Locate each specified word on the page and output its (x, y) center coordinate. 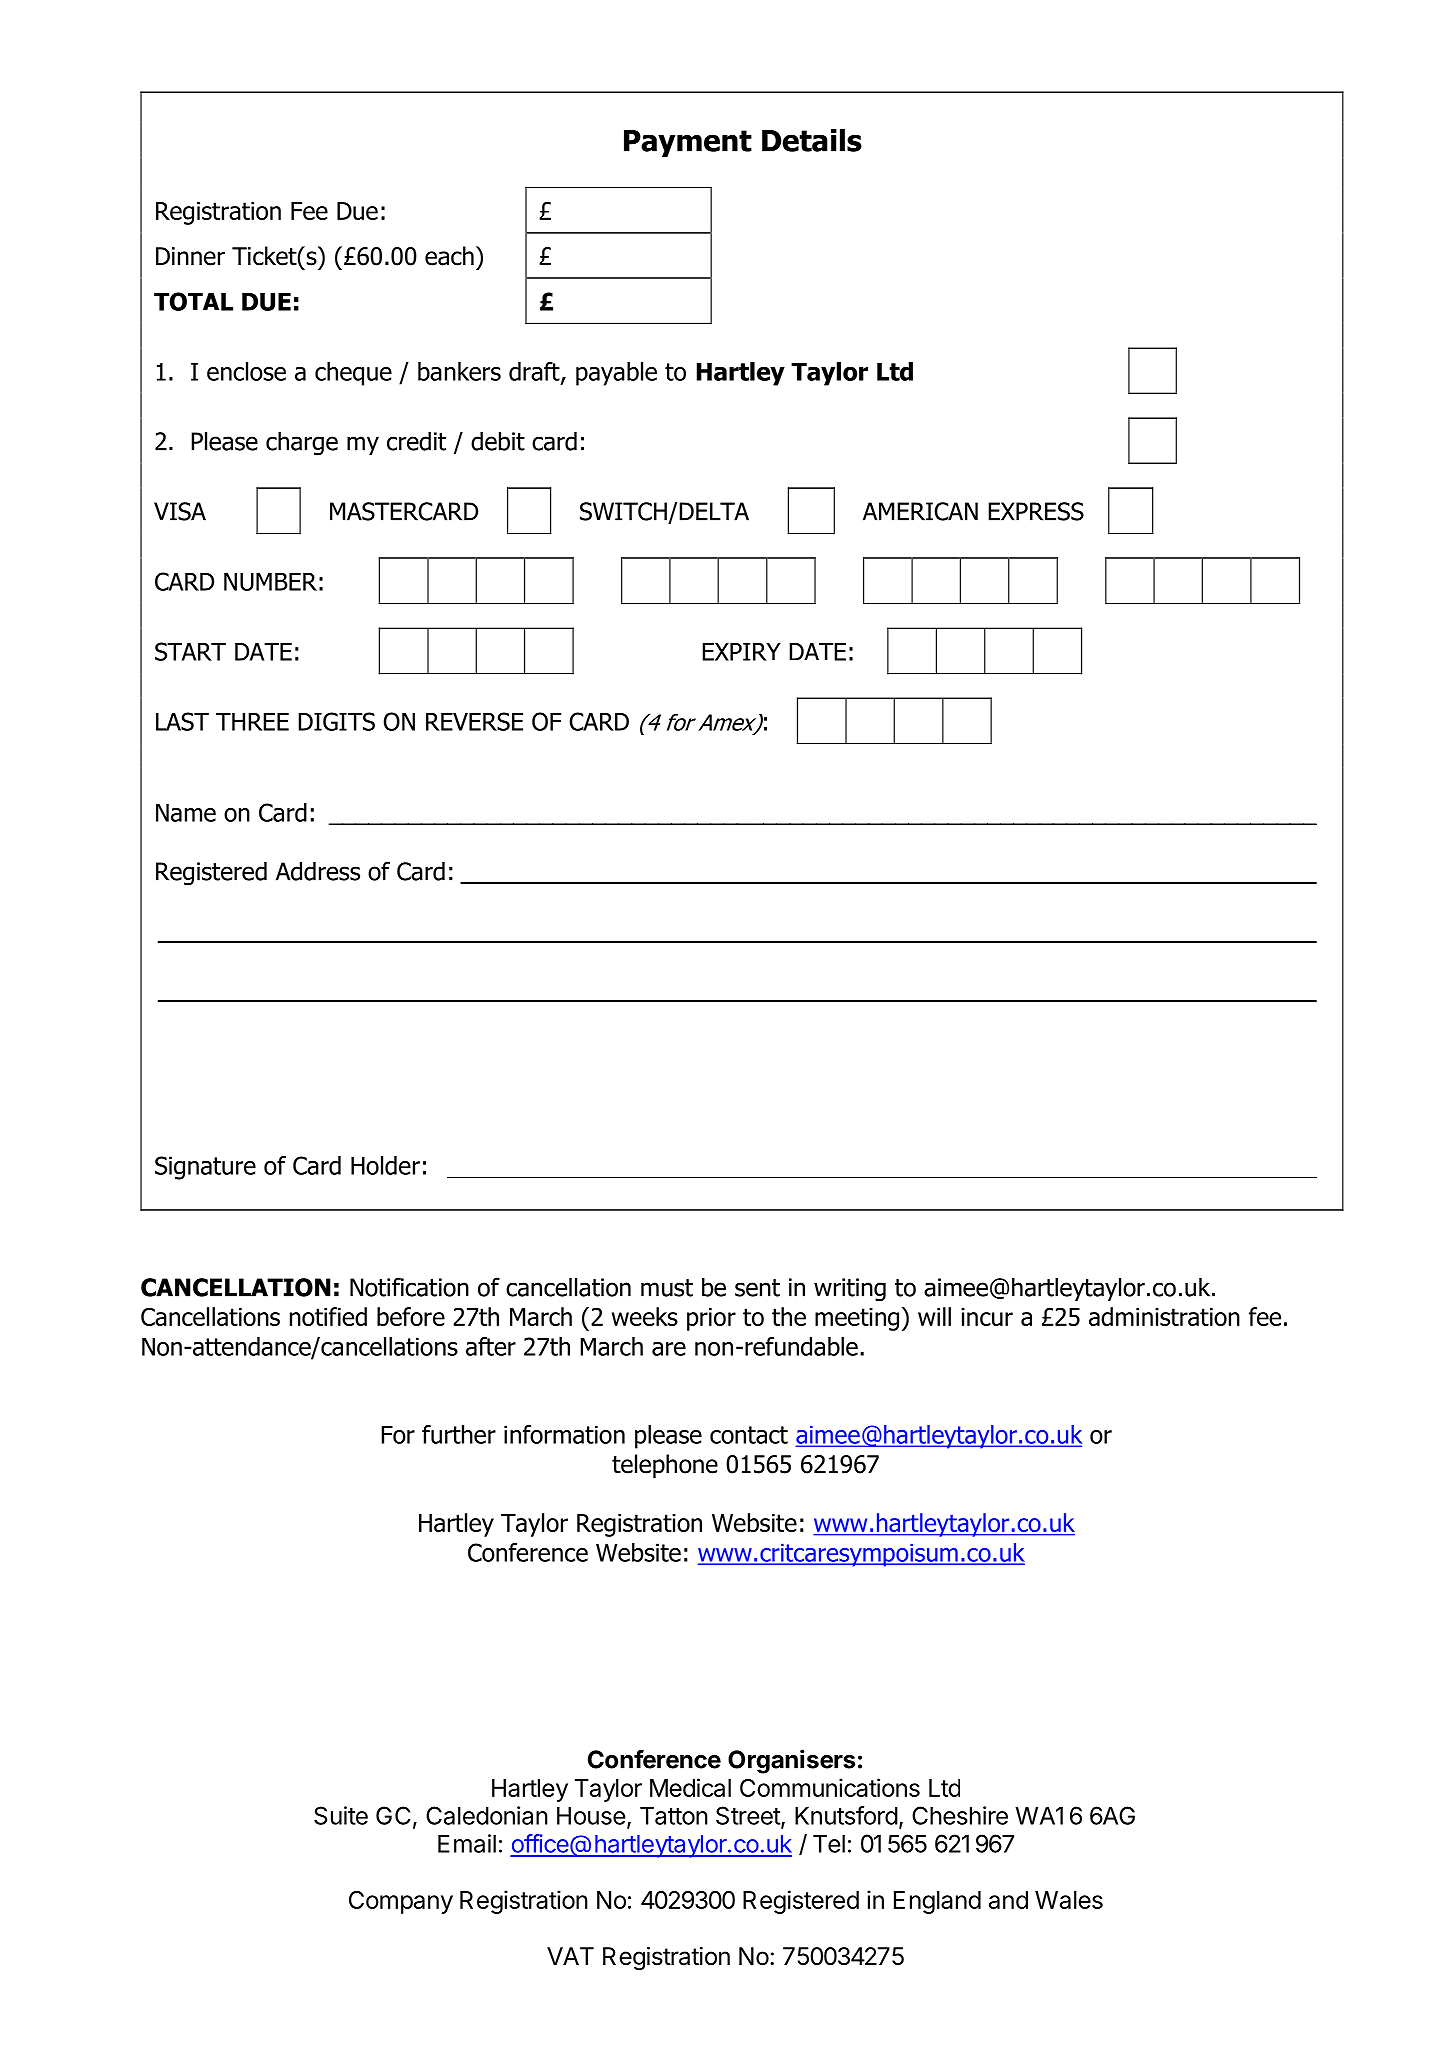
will (934, 1316)
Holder (385, 1165)
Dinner (190, 256)
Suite (341, 1815)
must (667, 1288)
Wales (1069, 1900)
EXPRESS (1036, 511)
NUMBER (270, 582)
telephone (665, 1466)
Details (812, 140)
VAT (570, 1956)
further (459, 1434)
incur (987, 1317)
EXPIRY (741, 652)
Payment (688, 143)
